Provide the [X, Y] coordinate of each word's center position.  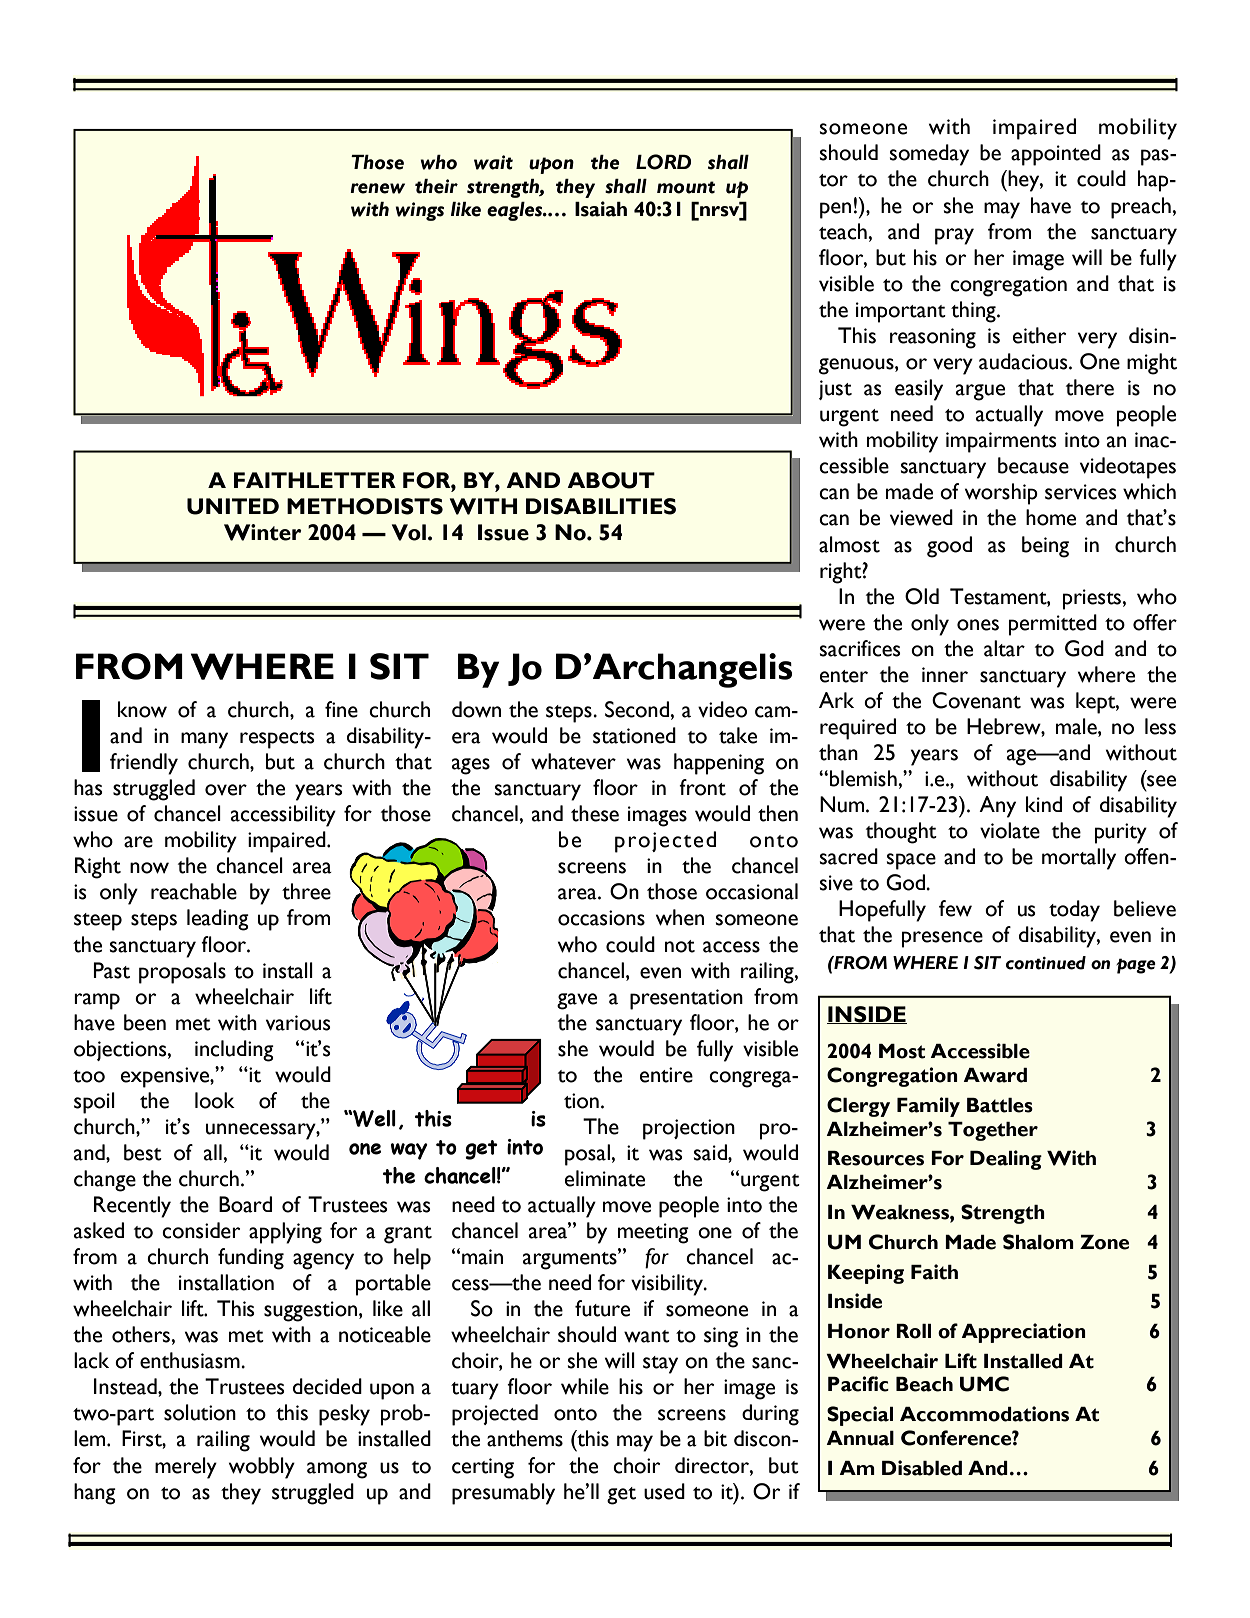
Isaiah [601, 209]
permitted [1053, 625]
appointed [1056, 155]
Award [995, 1075]
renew [377, 188]
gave [577, 1001]
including [234, 1051]
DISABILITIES [601, 506]
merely [186, 1468]
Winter [263, 532]
